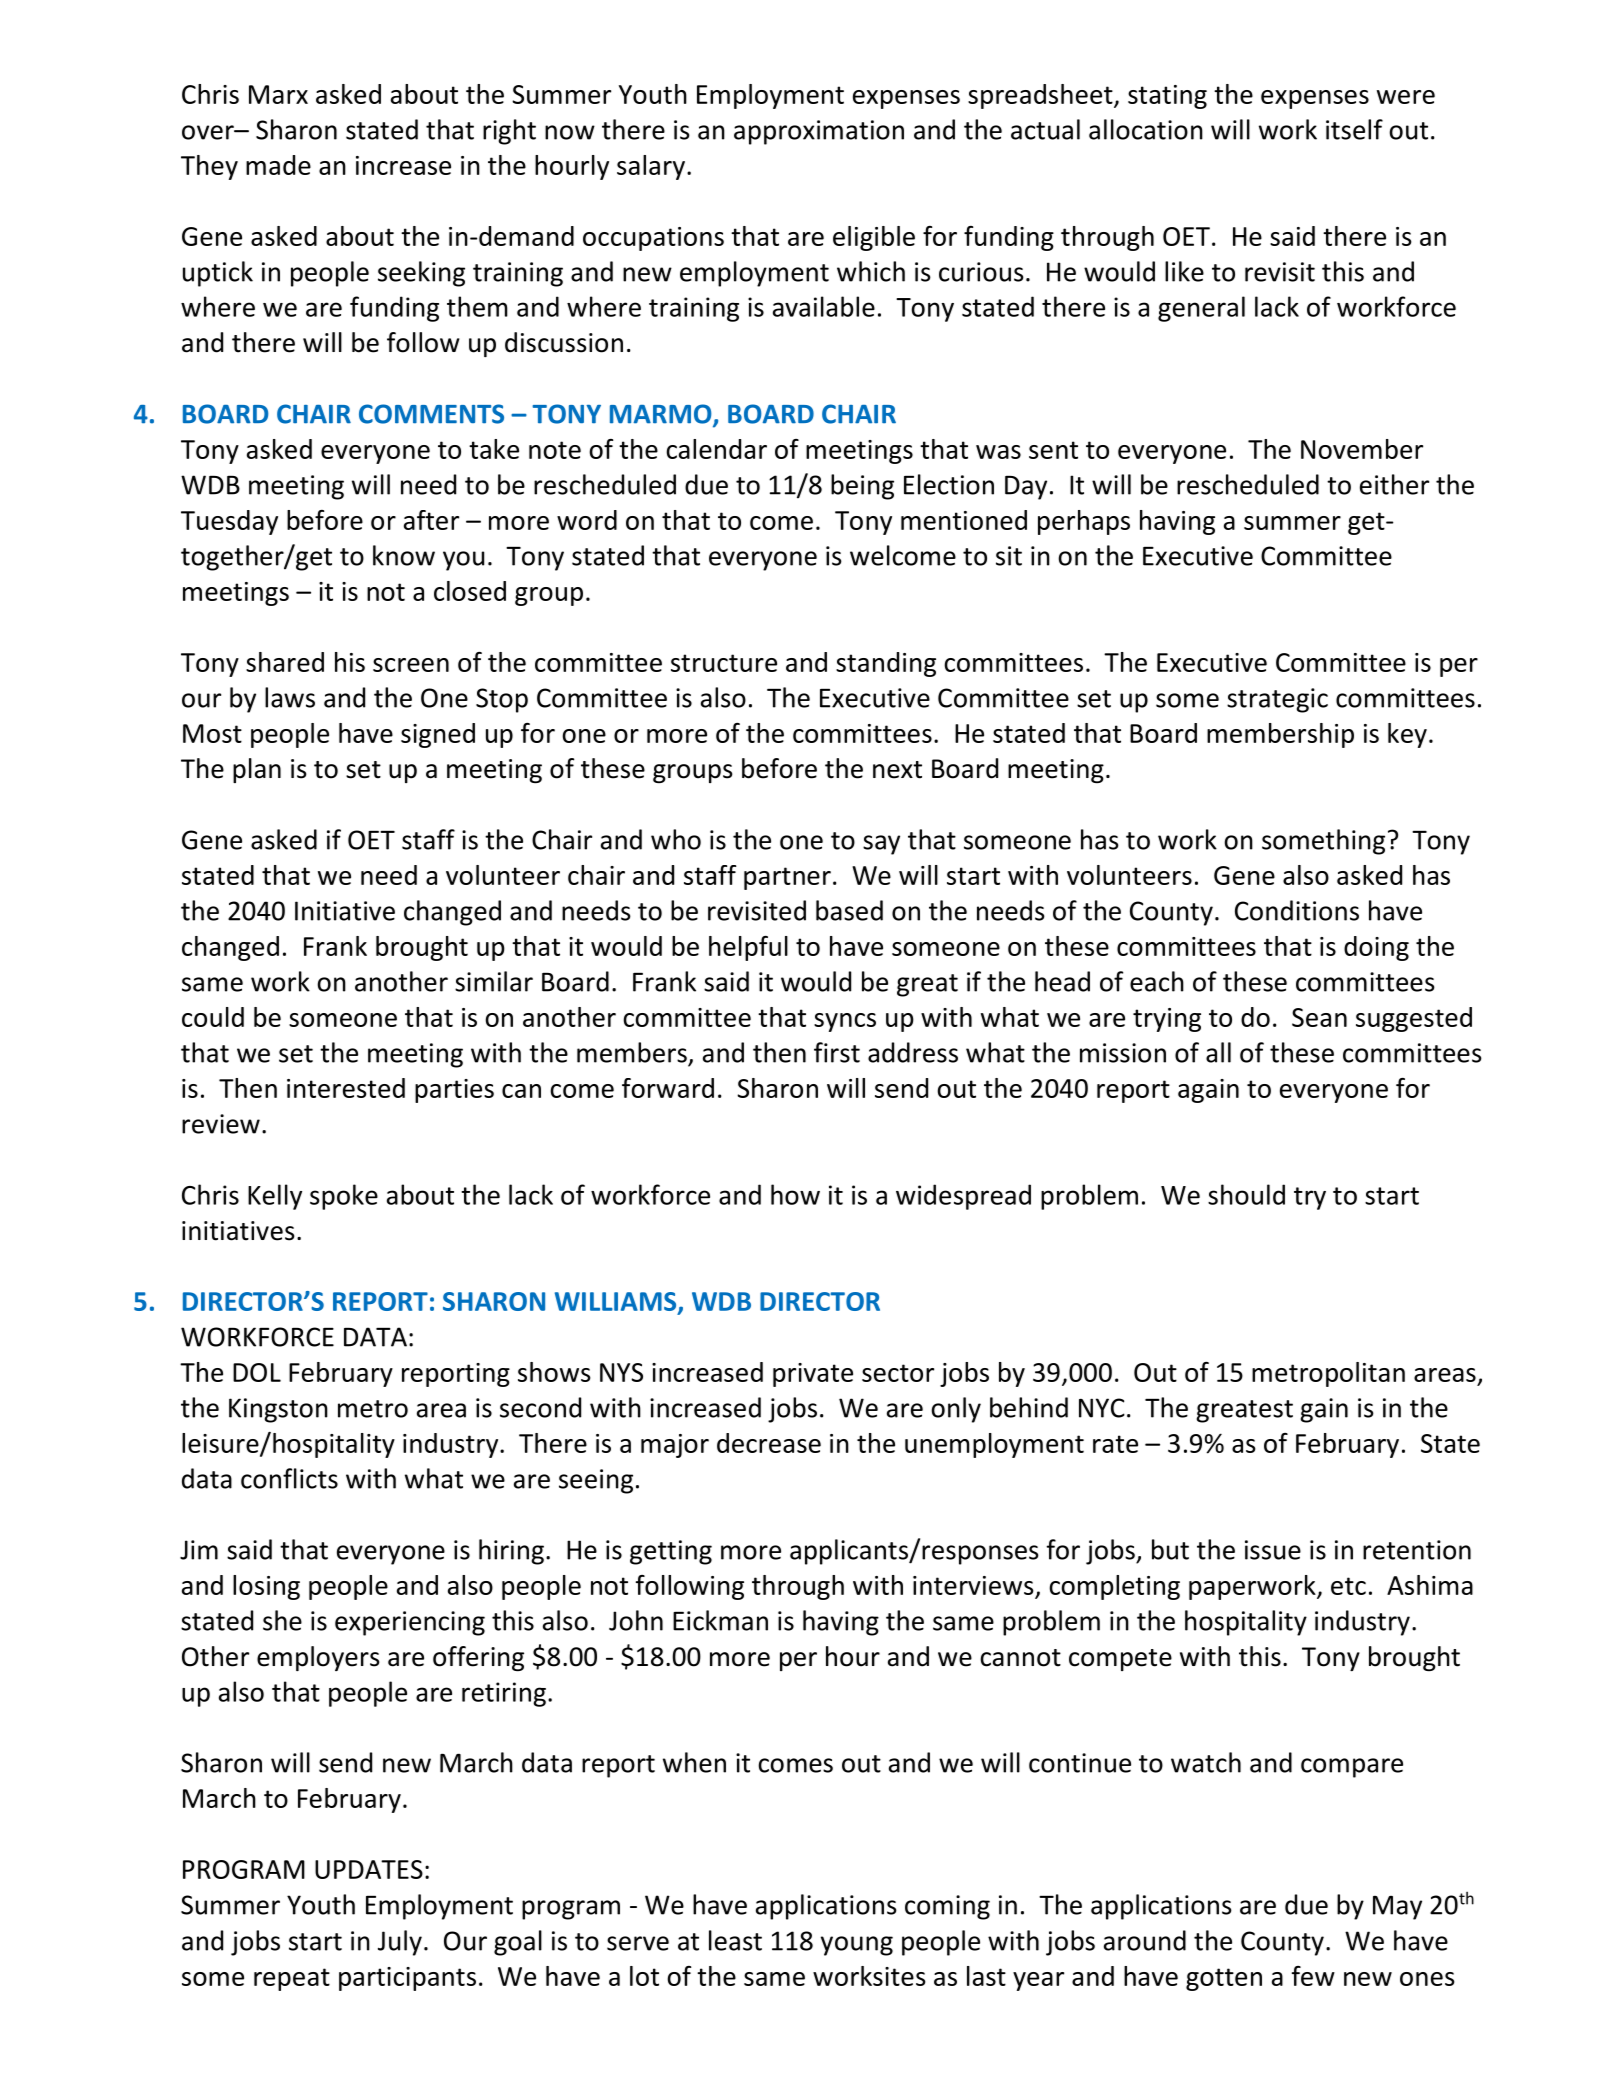 The width and height of the page is (1618, 2094). Describe the element at coordinates (400, 1943) in the page. I see `July` at that location.
